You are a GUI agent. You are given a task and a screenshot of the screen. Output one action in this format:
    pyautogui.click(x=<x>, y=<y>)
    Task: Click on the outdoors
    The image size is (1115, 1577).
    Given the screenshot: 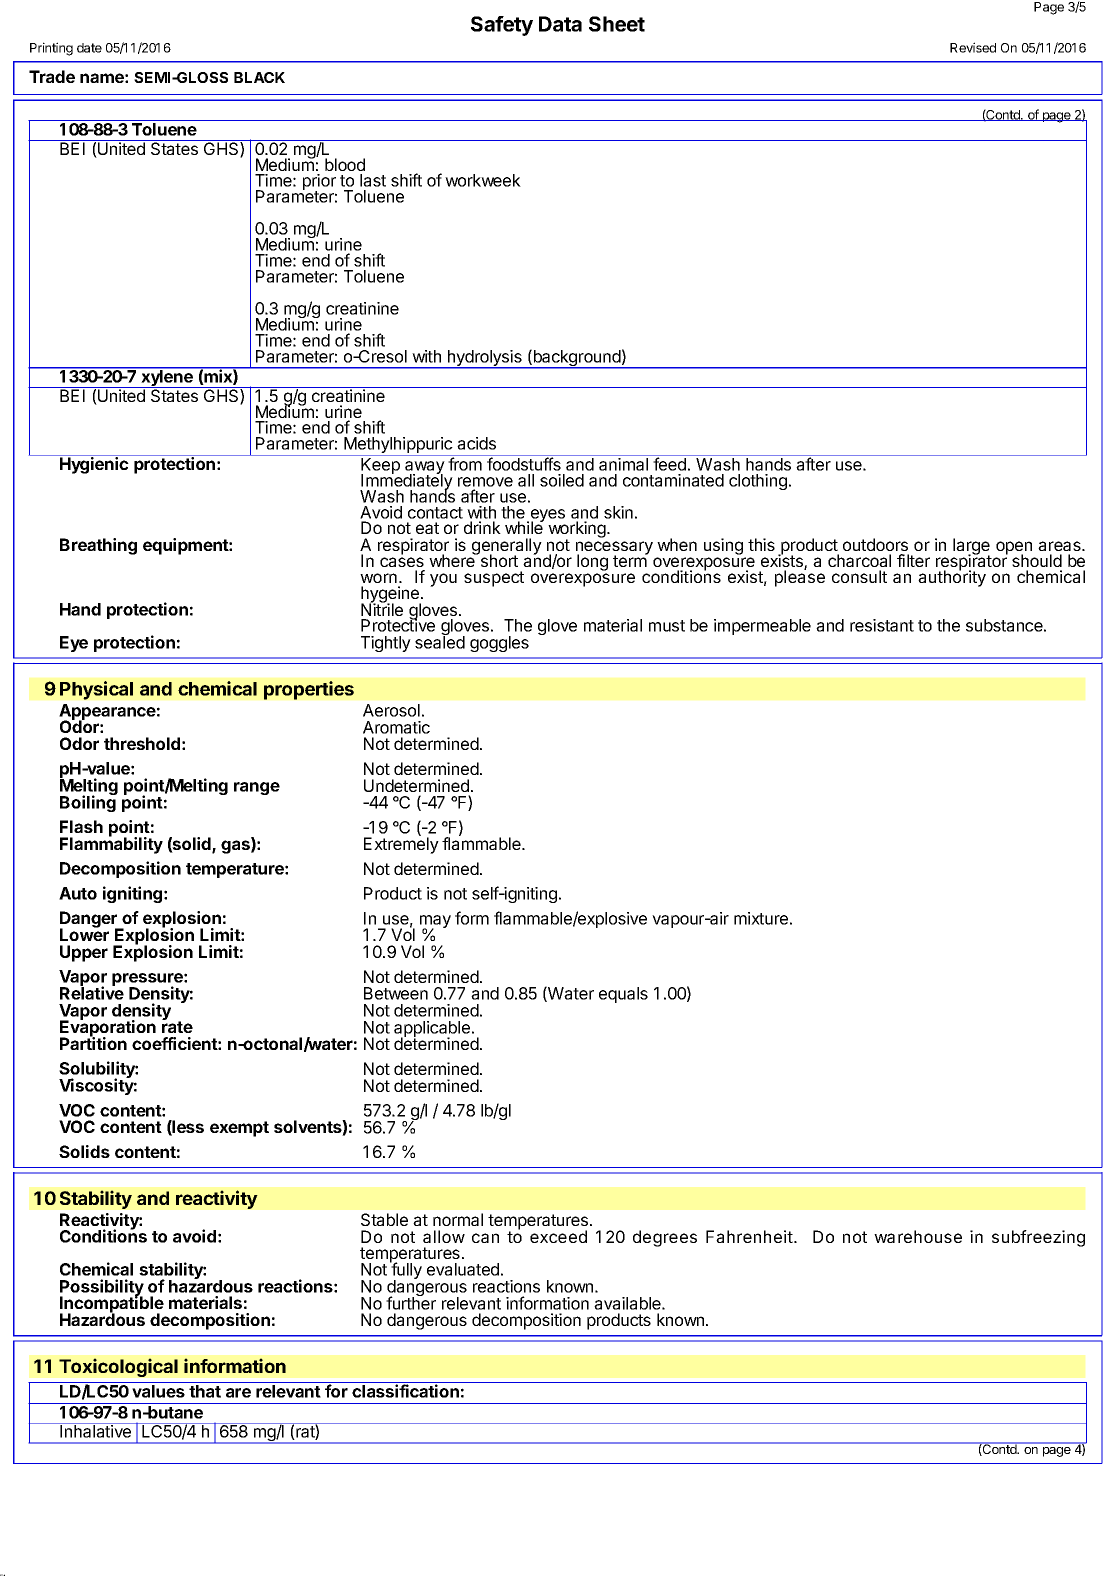 What is the action you would take?
    pyautogui.click(x=875, y=544)
